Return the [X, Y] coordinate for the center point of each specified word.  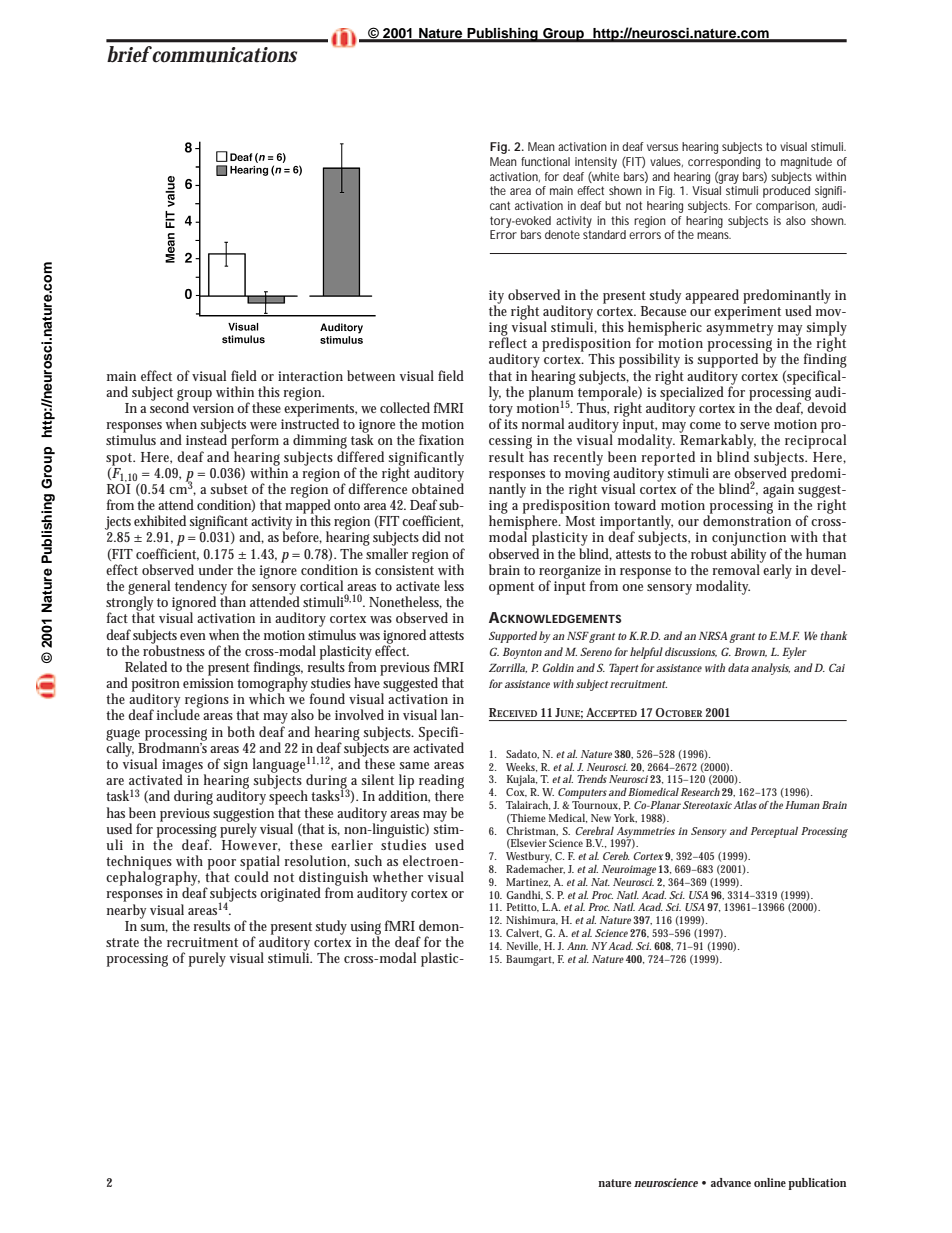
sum [154, 928]
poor [222, 865]
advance [731, 1182]
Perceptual [774, 832]
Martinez [528, 882]
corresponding [724, 163]
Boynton [522, 653]
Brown [750, 652]
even [193, 636]
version [213, 408]
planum [551, 393]
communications [224, 55]
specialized [692, 393]
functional [545, 161]
